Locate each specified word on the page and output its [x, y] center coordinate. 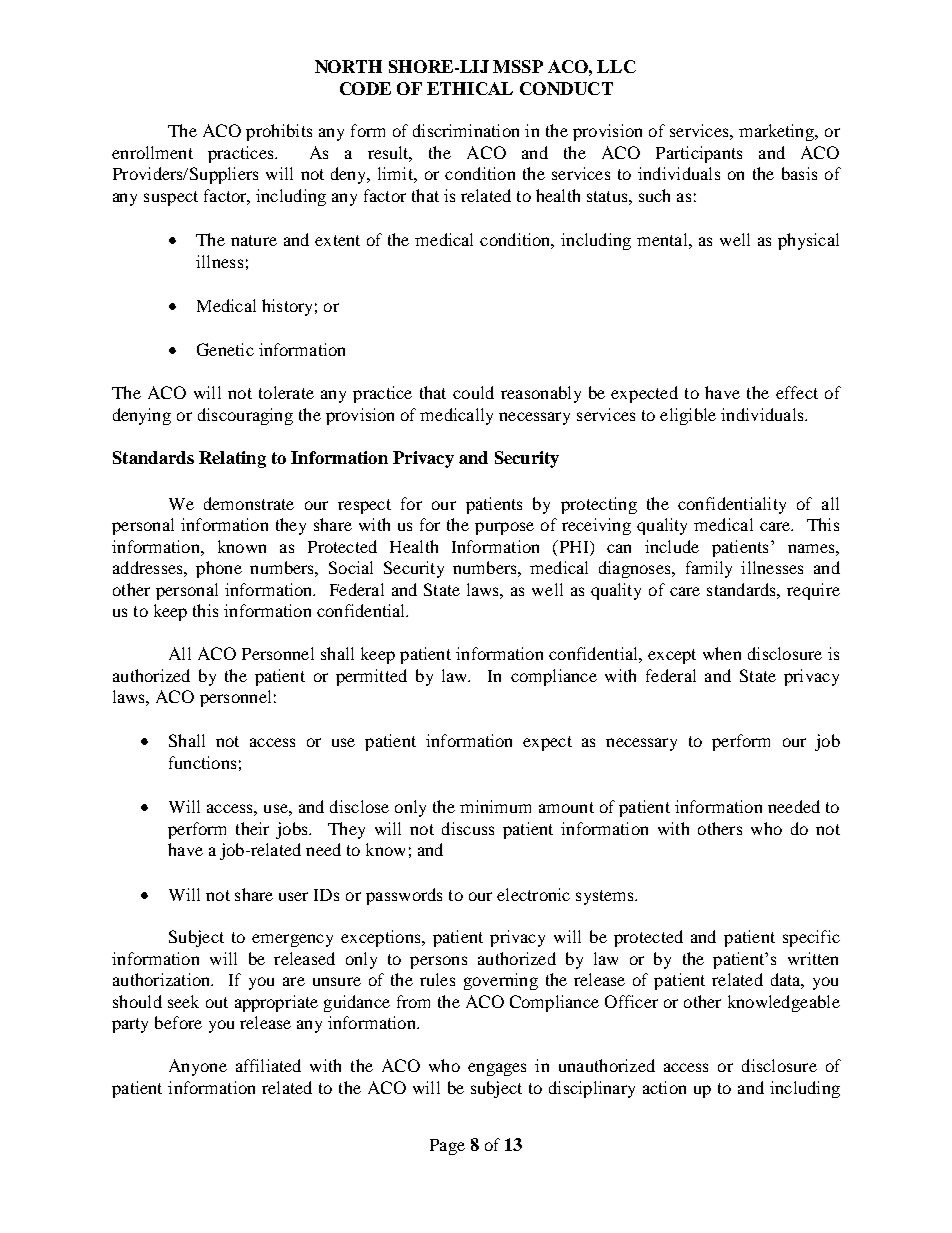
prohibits [279, 132]
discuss [468, 828]
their [252, 828]
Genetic [225, 349]
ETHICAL [470, 88]
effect [797, 392]
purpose [504, 528]
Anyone [198, 1067]
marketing [778, 132]
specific [811, 938]
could [473, 392]
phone [219, 569]
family [709, 569]
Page [447, 1147]
